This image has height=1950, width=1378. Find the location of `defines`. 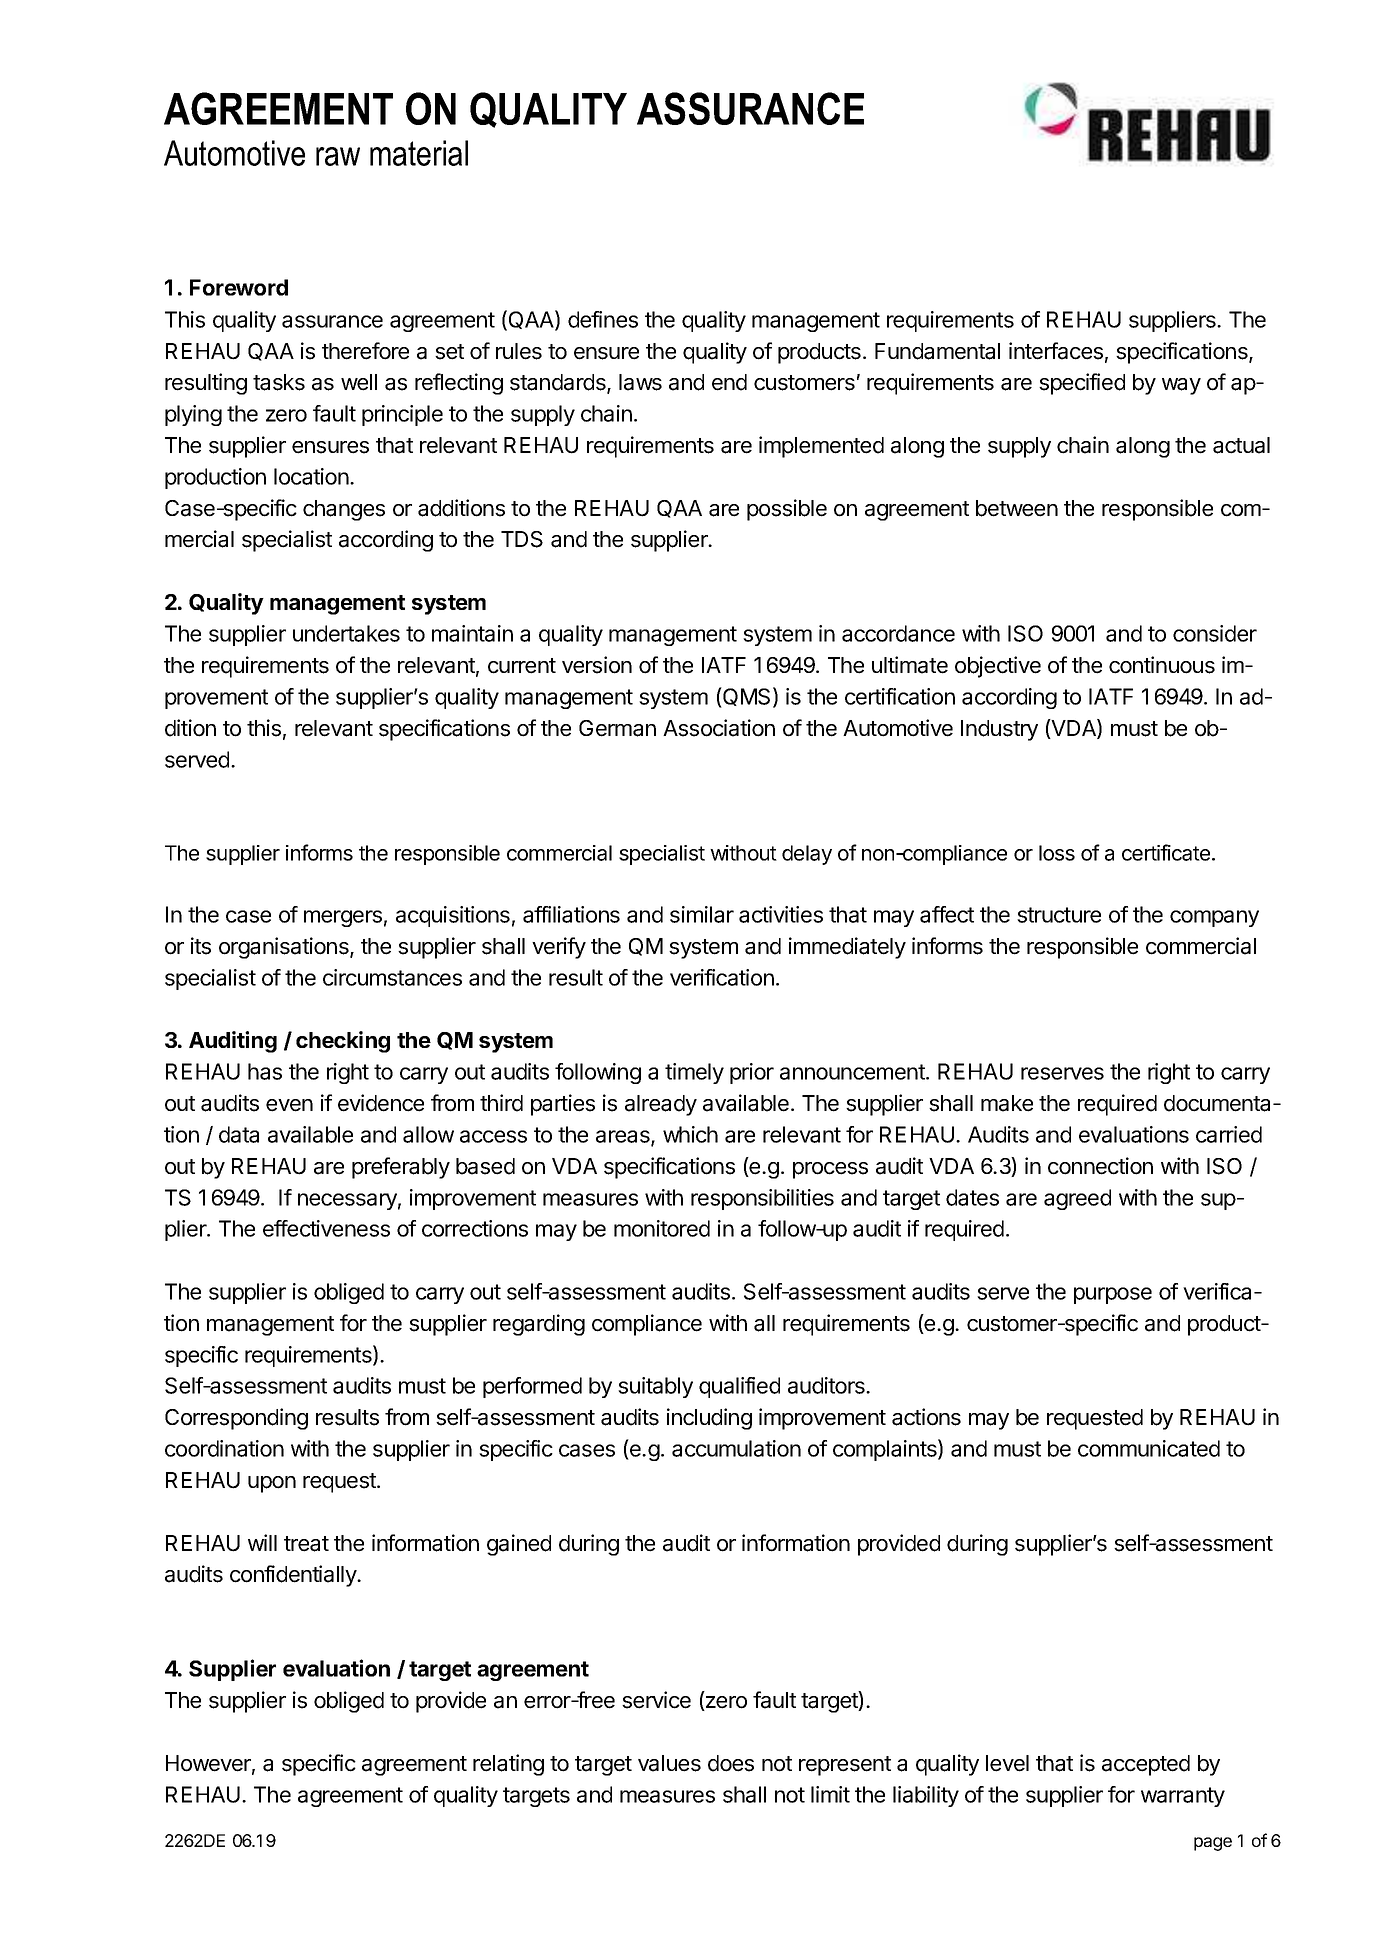

defines is located at coordinates (603, 319).
